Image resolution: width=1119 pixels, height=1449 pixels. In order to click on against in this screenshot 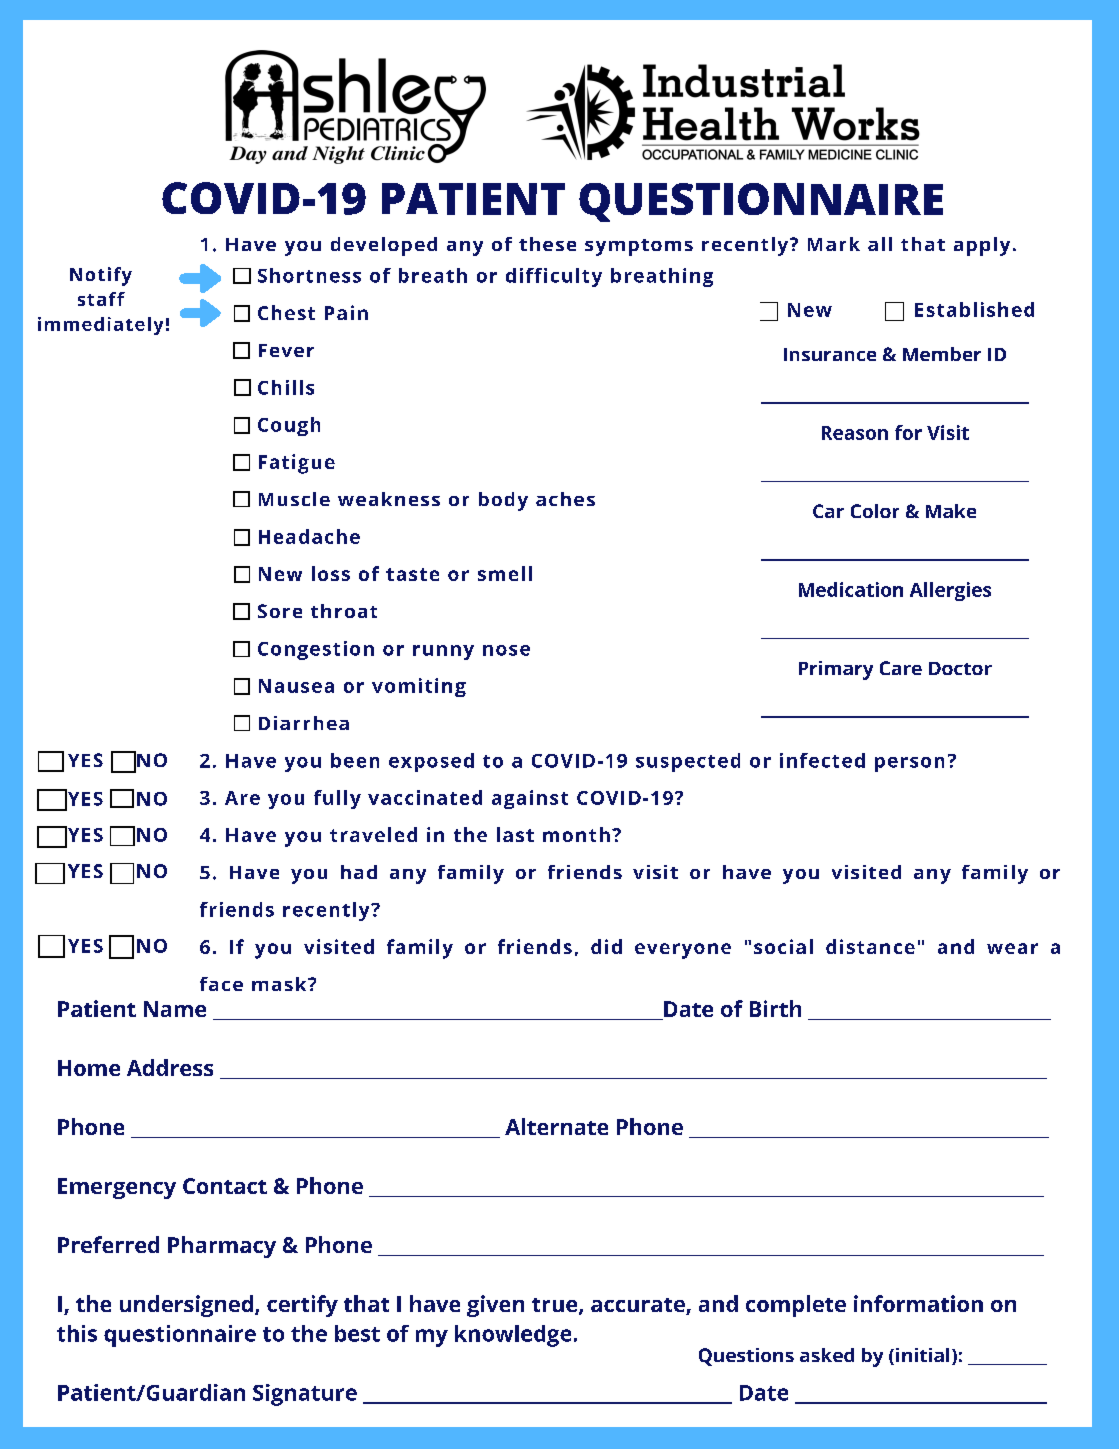, I will do `click(530, 799)`.
